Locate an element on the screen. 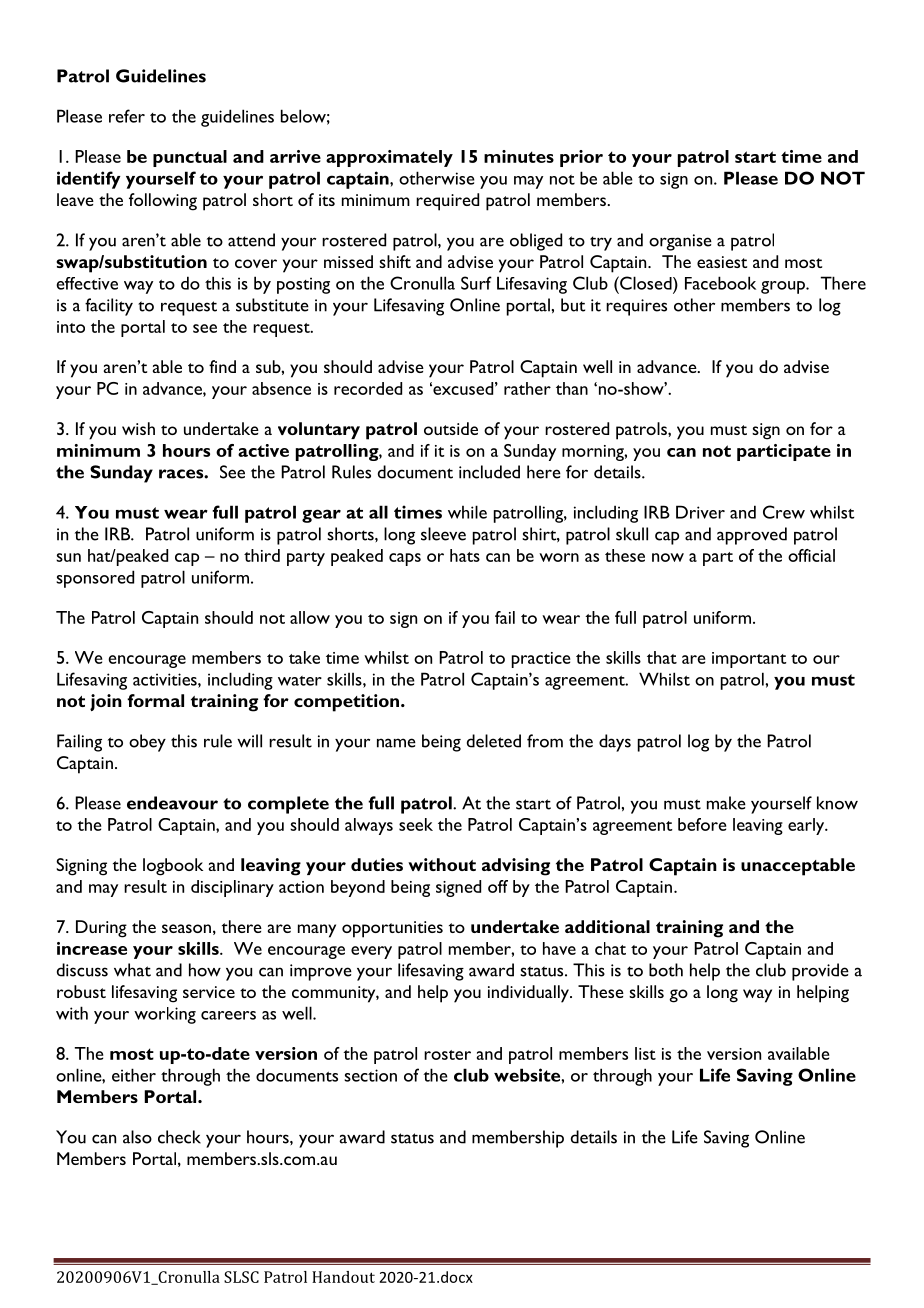 This screenshot has width=924, height=1308. logbook is located at coordinates (173, 867).
